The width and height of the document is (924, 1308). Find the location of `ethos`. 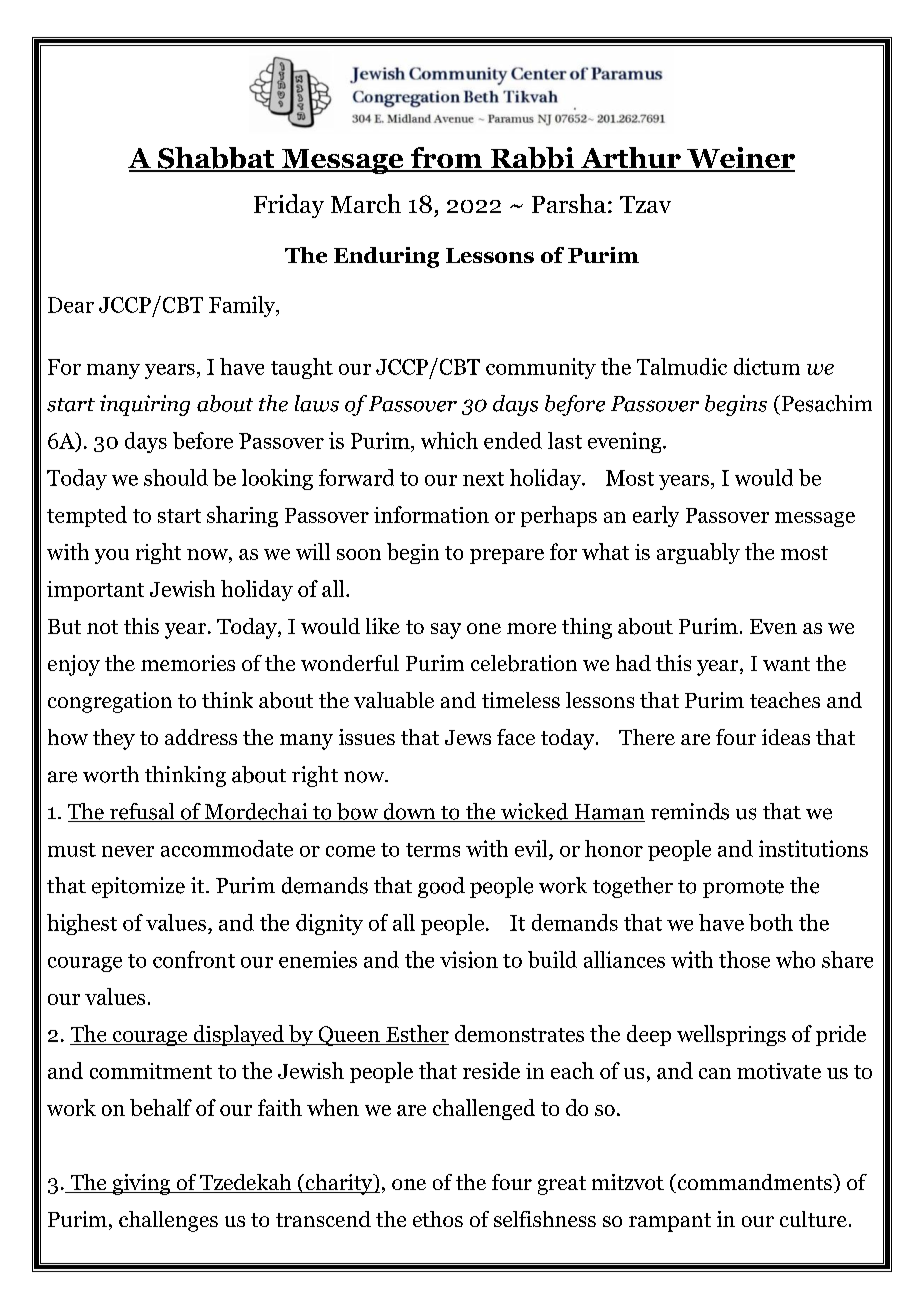

ethos is located at coordinates (438, 1219).
